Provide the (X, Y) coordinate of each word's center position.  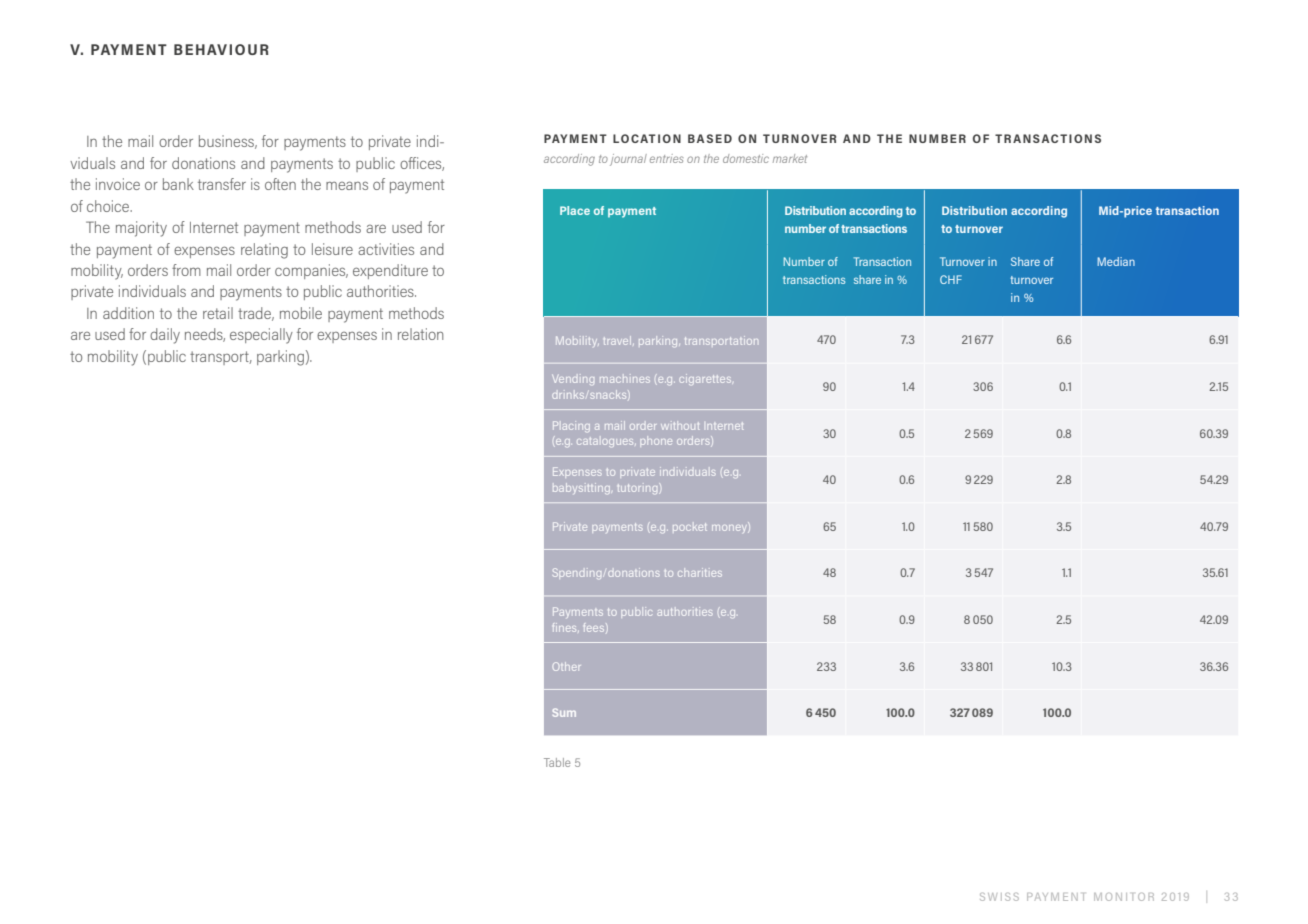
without (680, 425)
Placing (571, 426)
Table (557, 762)
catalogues (606, 442)
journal (628, 160)
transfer (222, 184)
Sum (564, 712)
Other (566, 666)
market (790, 158)
